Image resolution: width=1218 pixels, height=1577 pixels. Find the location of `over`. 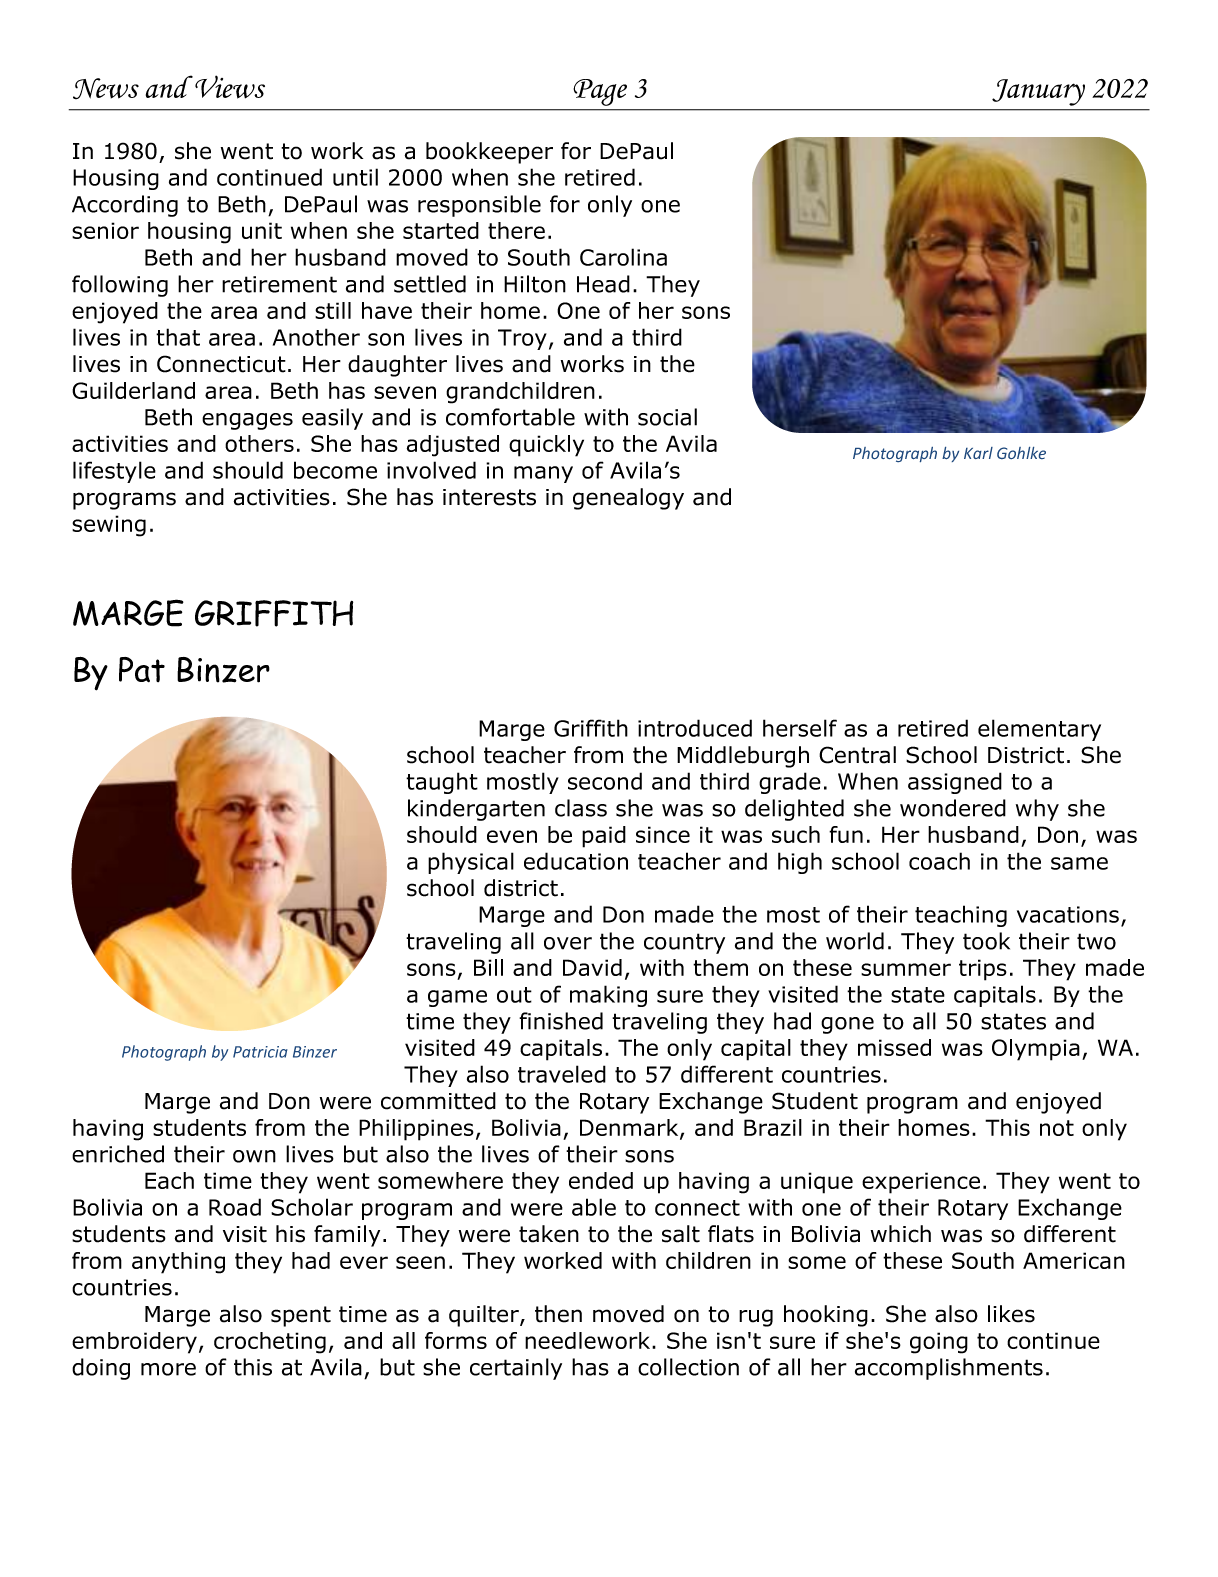

over is located at coordinates (568, 943).
